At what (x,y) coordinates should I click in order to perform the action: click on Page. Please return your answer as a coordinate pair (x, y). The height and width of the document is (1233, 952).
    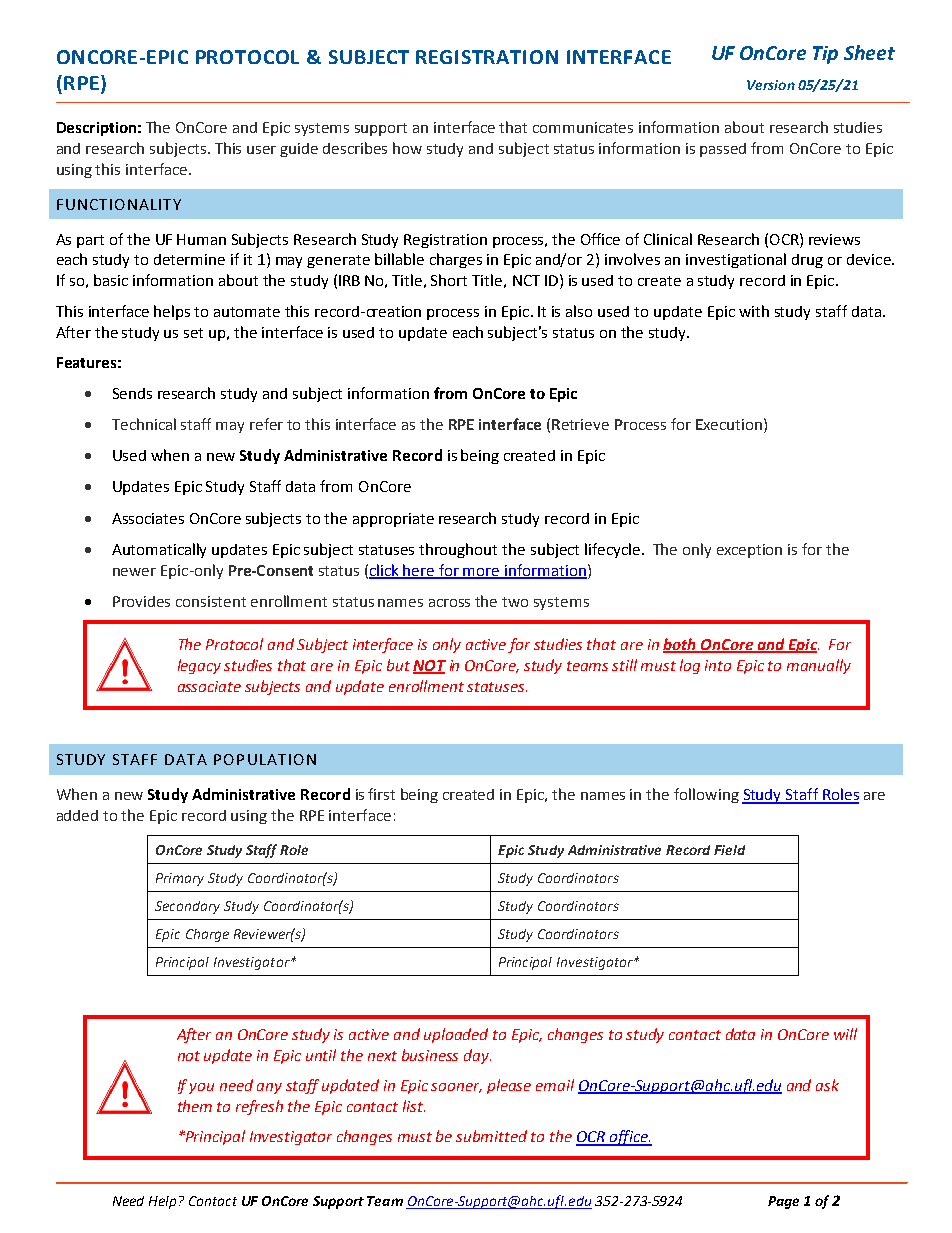
    Looking at the image, I should click on (783, 1202).
